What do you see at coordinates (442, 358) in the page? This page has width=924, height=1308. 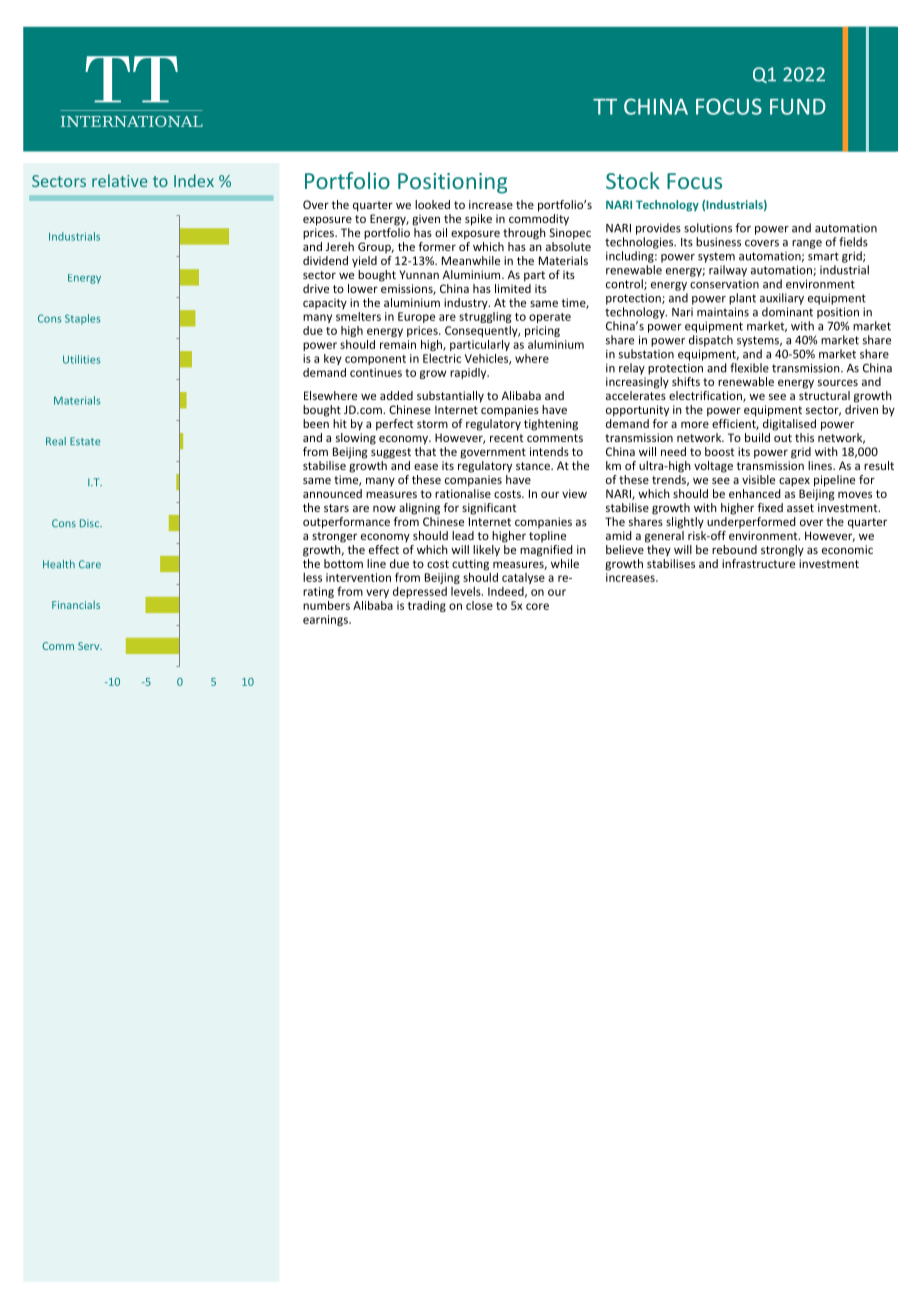 I see `Electric` at bounding box center [442, 358].
